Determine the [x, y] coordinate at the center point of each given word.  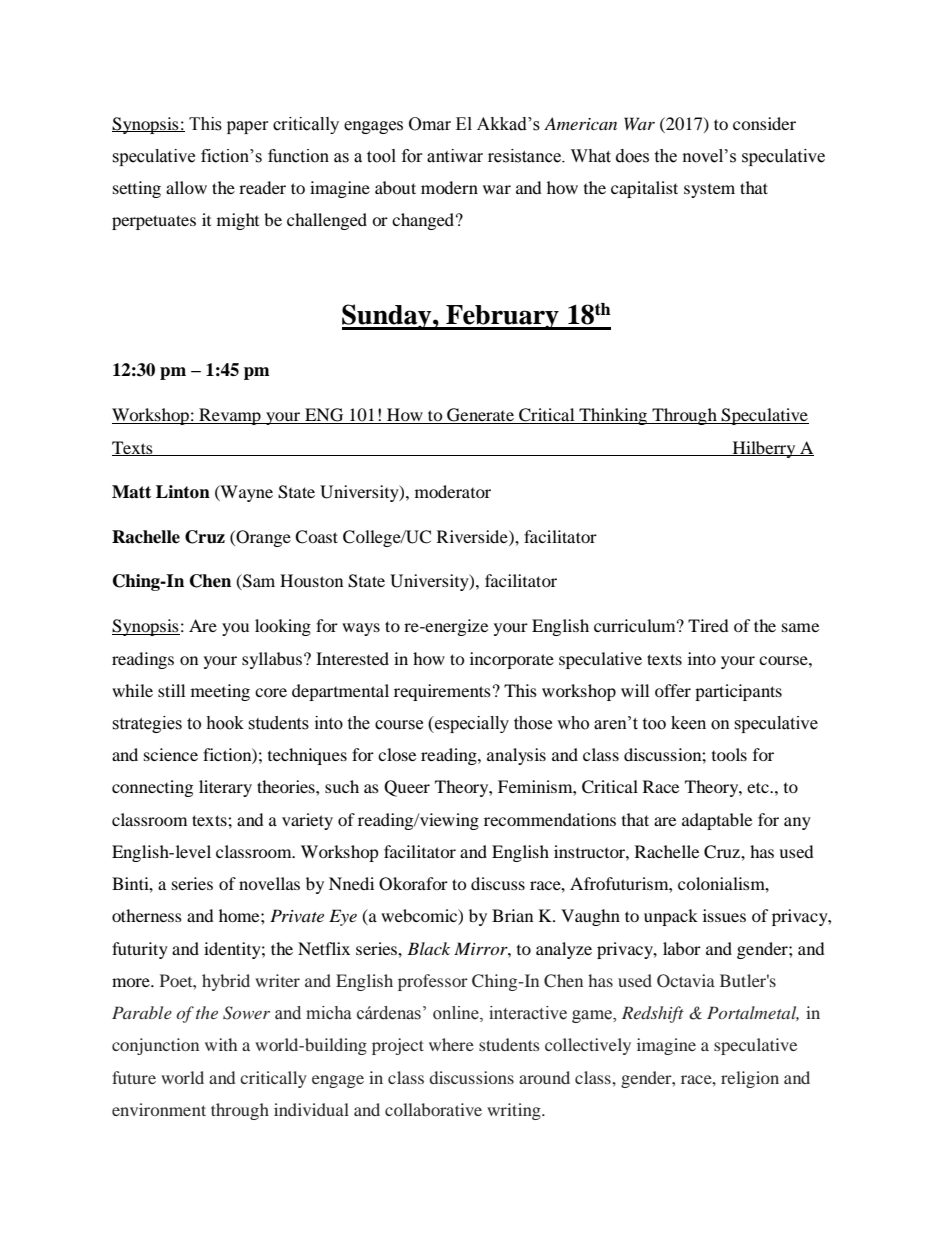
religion [750, 1079]
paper [248, 127]
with [221, 1044]
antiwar [455, 156]
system [709, 191]
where [451, 1044]
